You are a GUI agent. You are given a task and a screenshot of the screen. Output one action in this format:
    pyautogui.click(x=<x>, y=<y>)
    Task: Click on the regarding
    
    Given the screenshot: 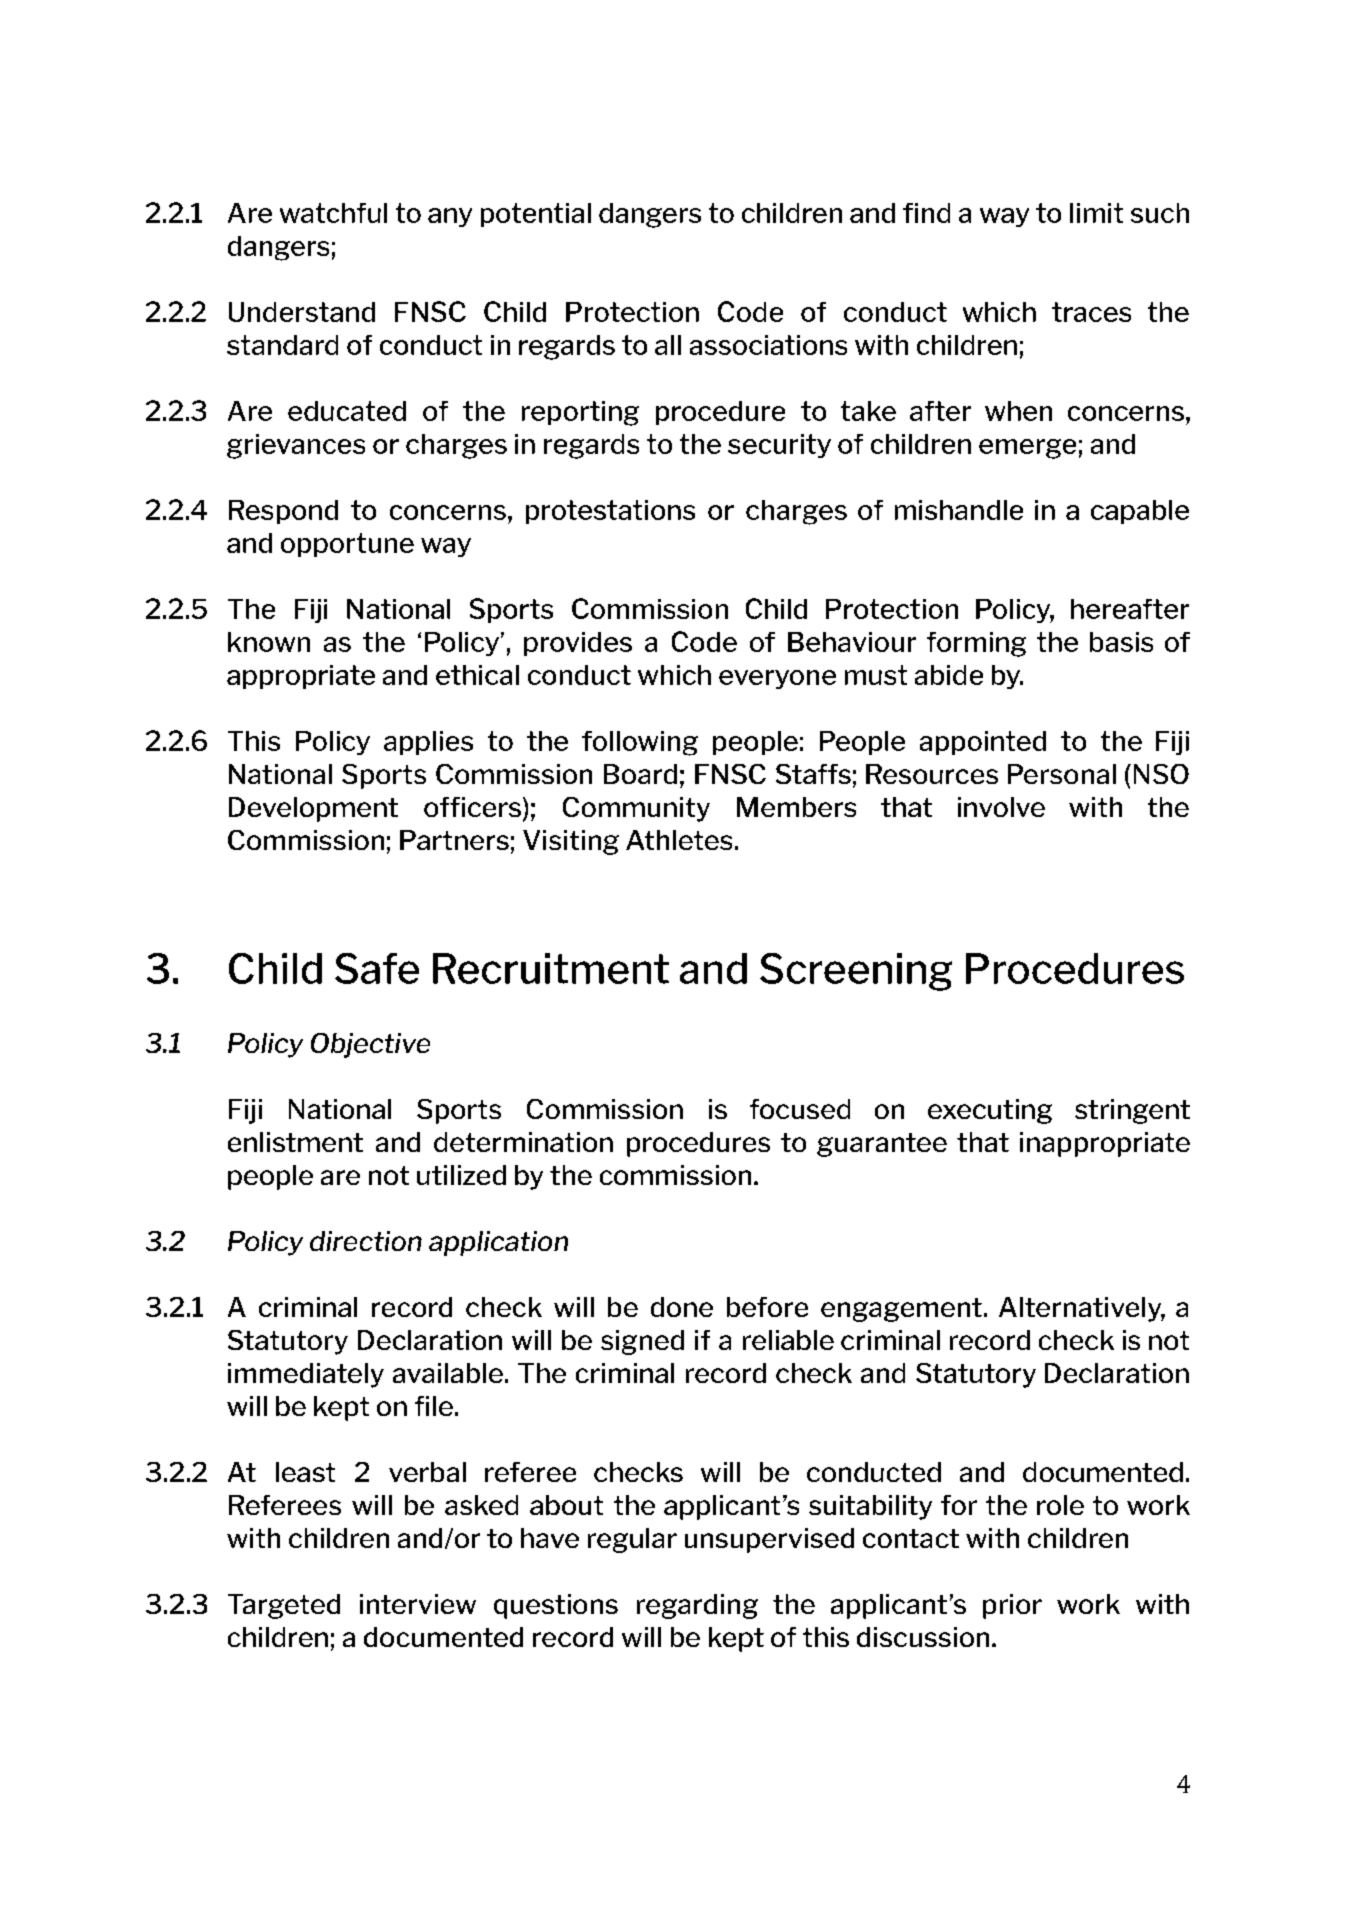 What is the action you would take?
    pyautogui.click(x=697, y=1606)
